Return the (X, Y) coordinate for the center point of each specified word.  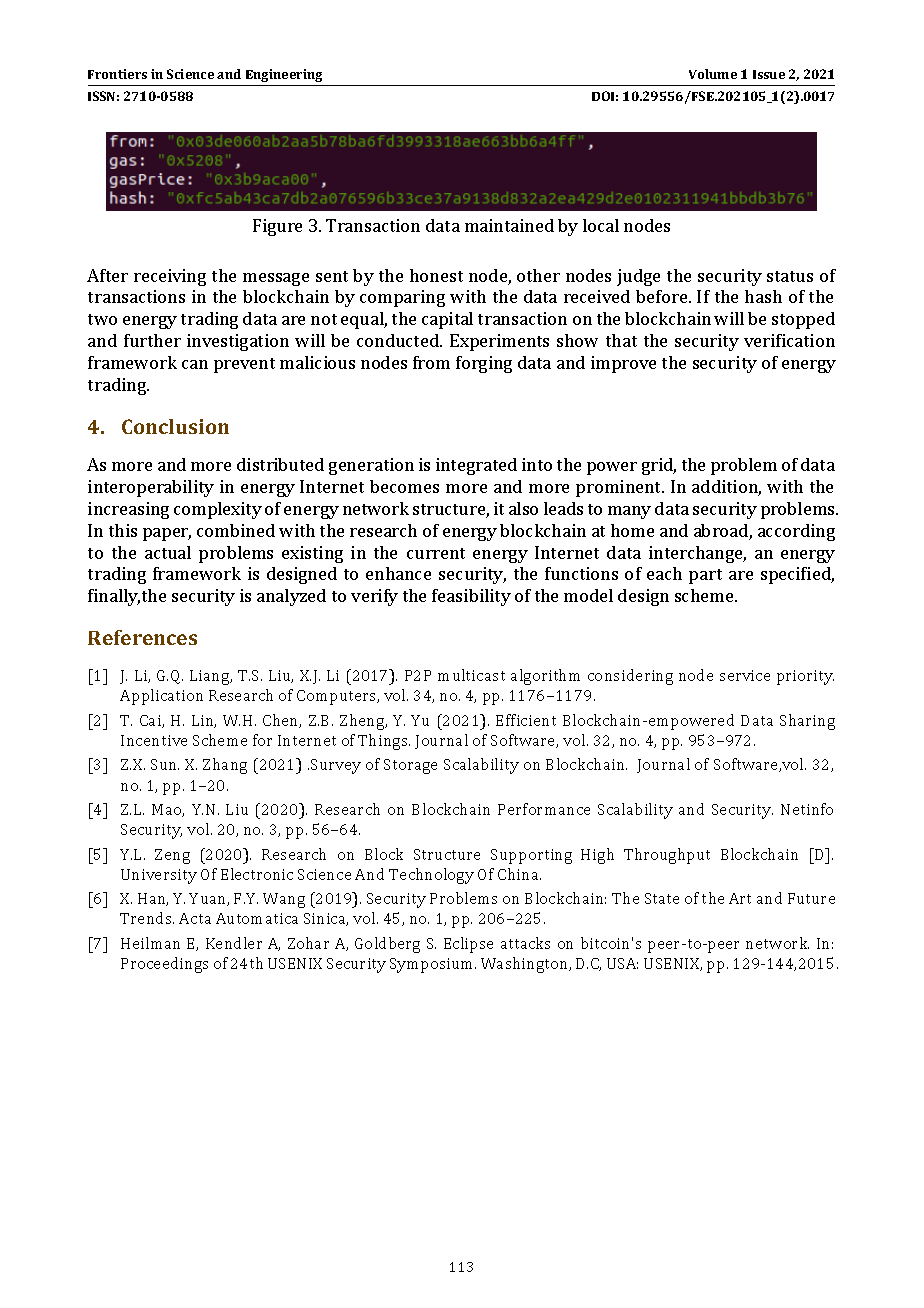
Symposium (433, 965)
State (662, 898)
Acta (195, 918)
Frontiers (117, 74)
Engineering (284, 75)
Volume (713, 74)
